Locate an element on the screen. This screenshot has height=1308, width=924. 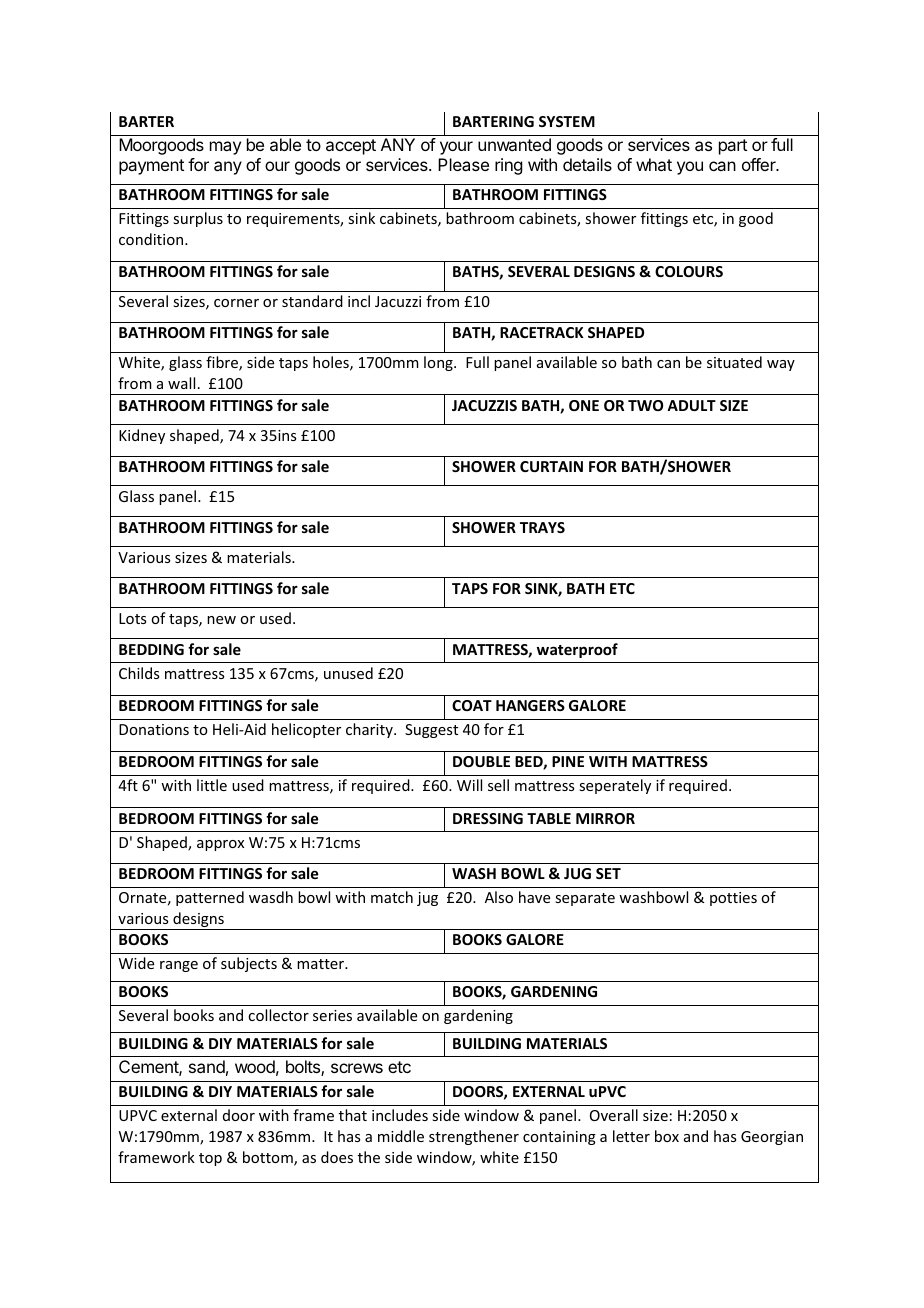
part is located at coordinates (733, 147).
